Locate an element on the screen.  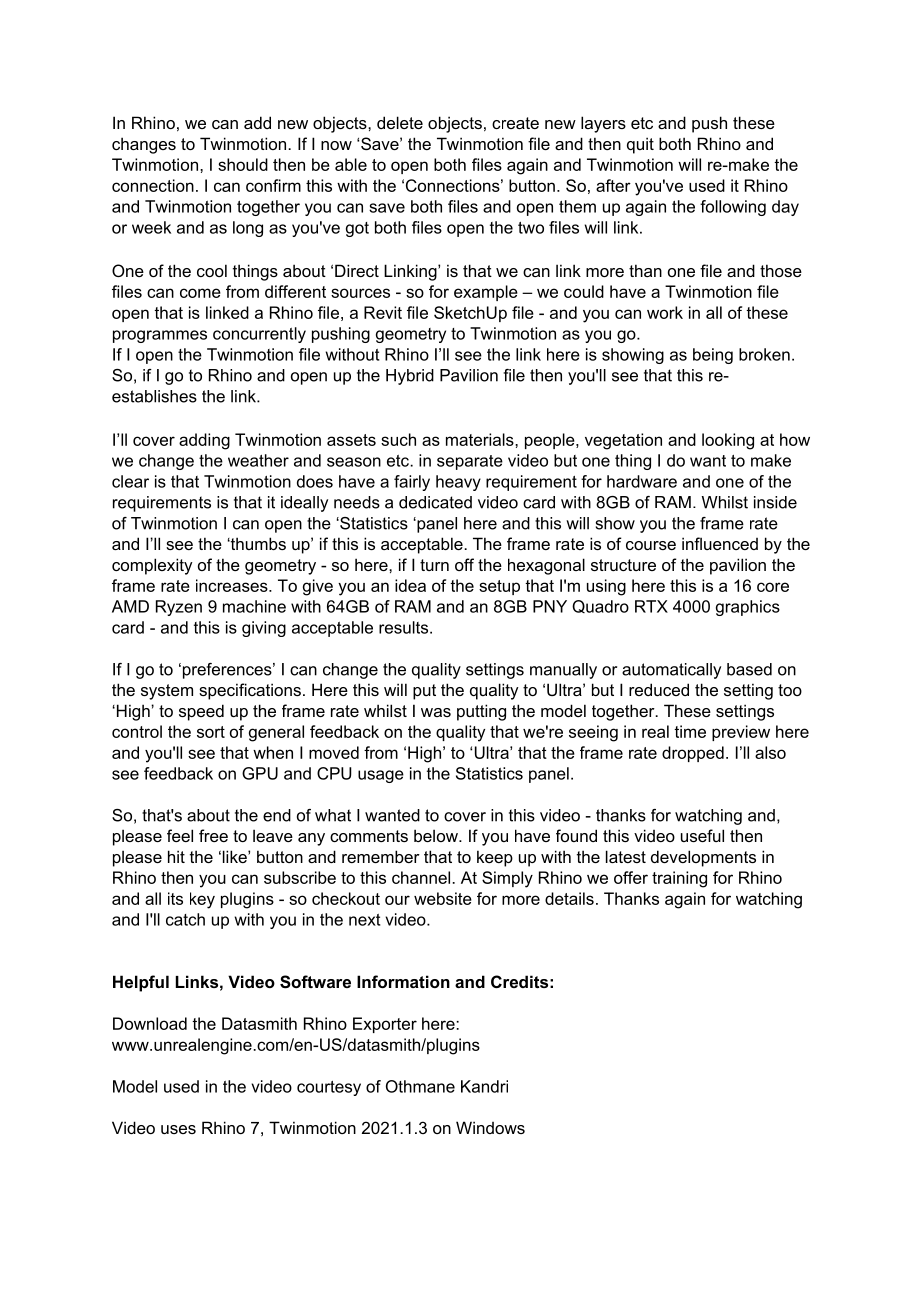
create is located at coordinates (515, 123).
